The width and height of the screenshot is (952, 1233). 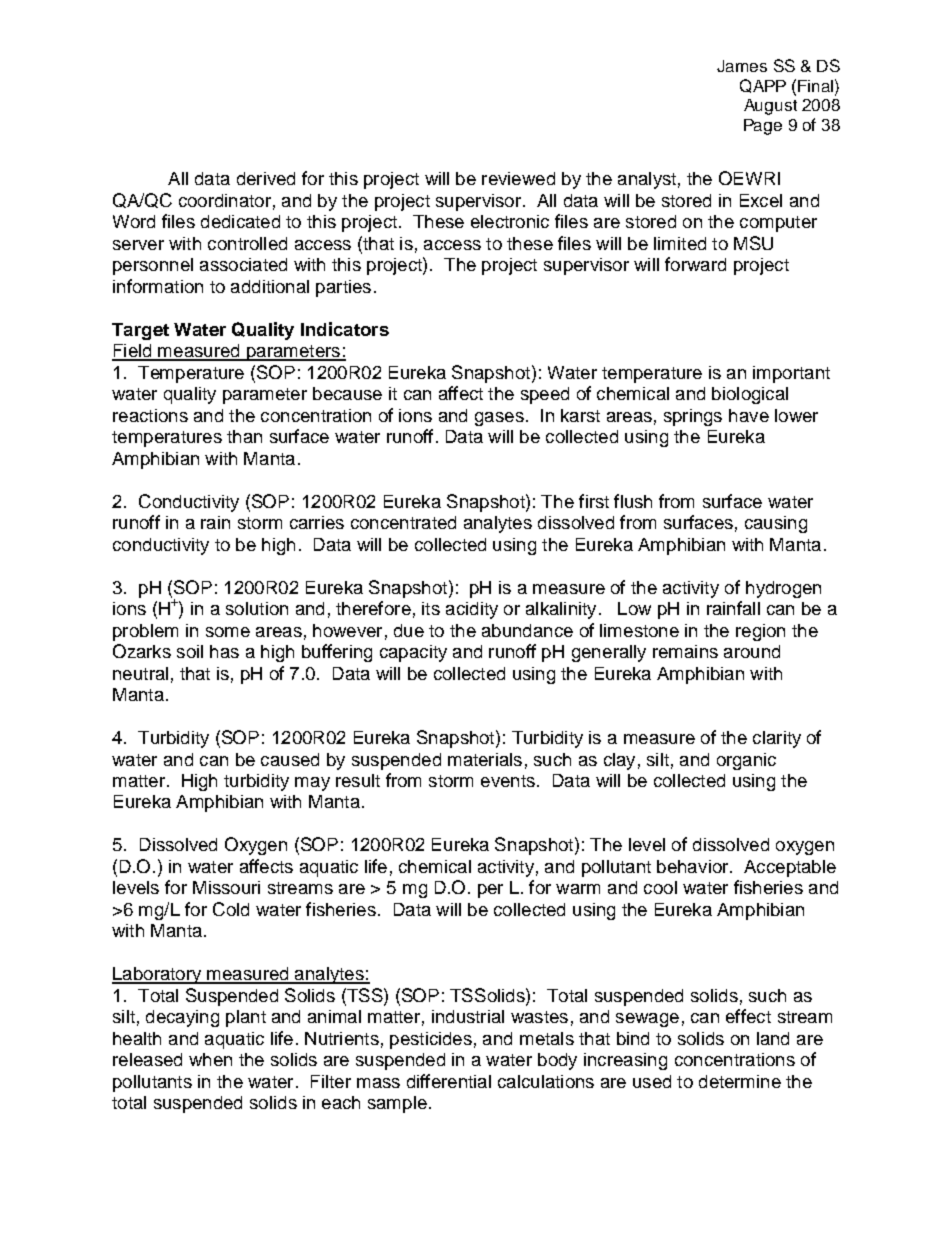 I want to click on when, so click(x=210, y=1059).
